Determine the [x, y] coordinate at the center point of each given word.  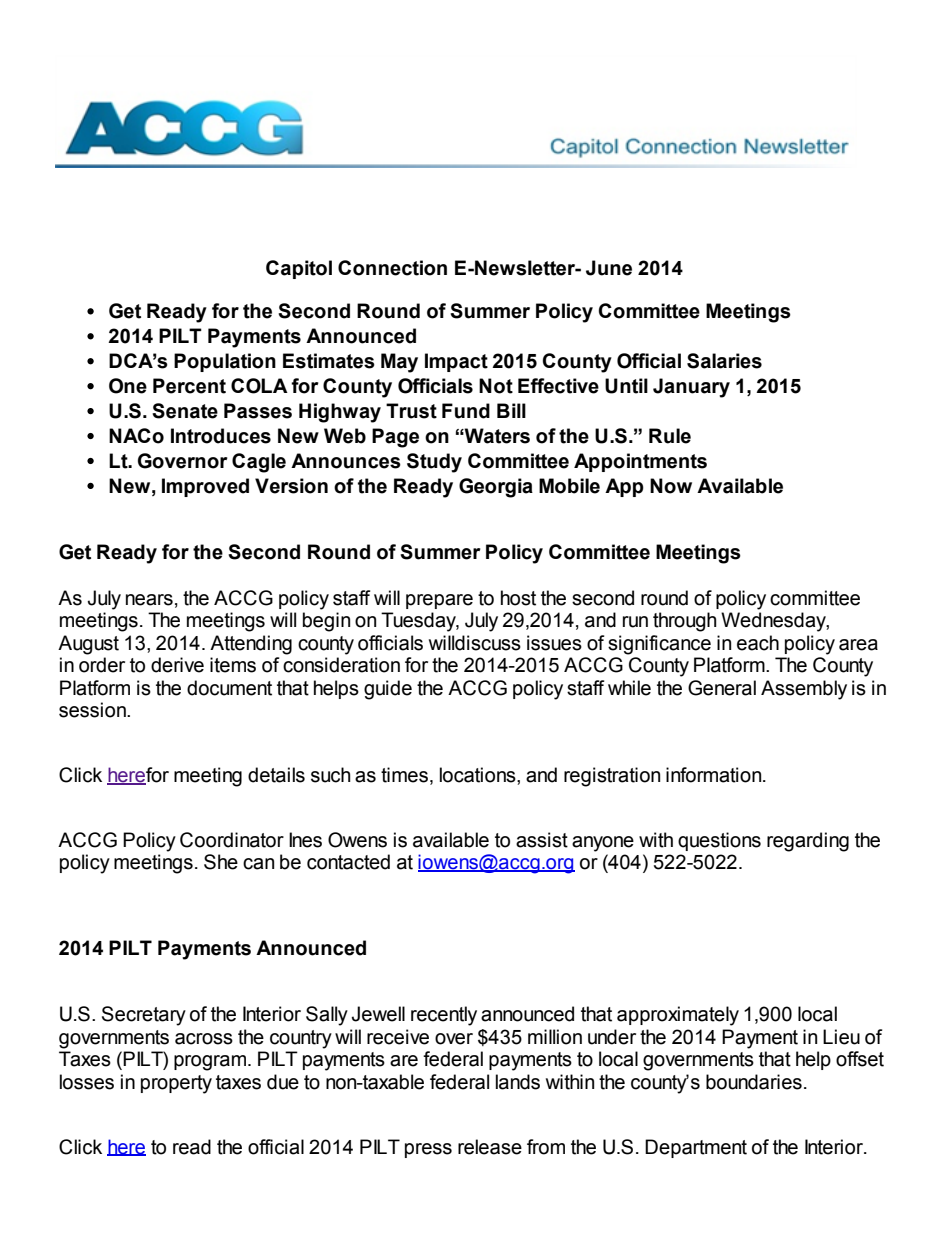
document [229, 688]
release [490, 1147]
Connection [392, 268]
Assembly [804, 690]
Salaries [724, 361]
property [176, 1084]
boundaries [754, 1082]
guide [388, 690]
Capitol [299, 269]
